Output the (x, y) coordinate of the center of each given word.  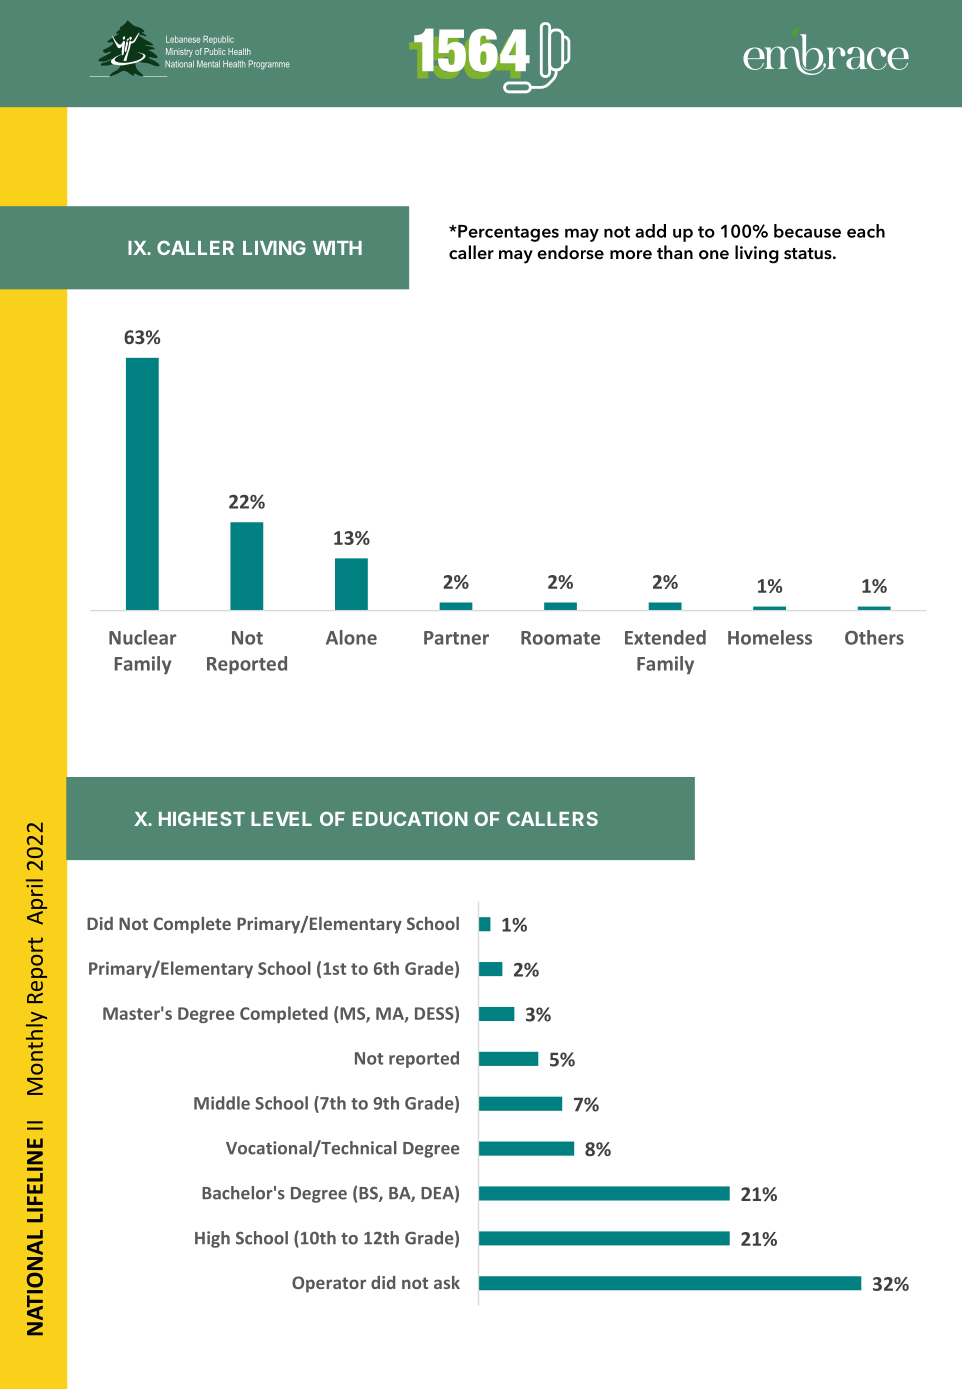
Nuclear (142, 637)
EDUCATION (410, 818)
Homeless (770, 637)
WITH (337, 248)
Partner (456, 638)
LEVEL (281, 819)
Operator (329, 1284)
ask (447, 1282)
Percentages (507, 233)
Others (874, 637)
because (807, 231)
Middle (222, 1103)
